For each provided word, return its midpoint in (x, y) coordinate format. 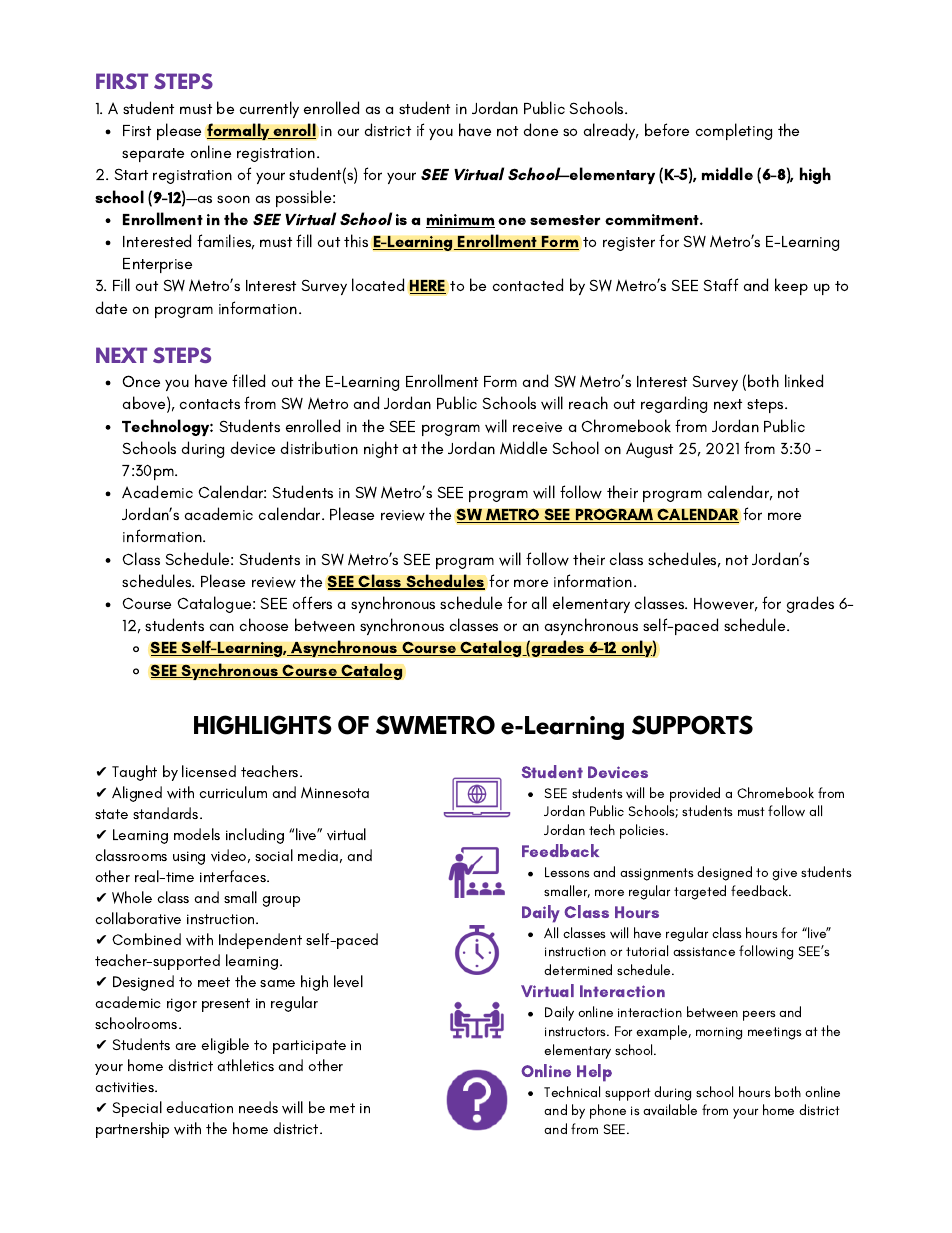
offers (312, 602)
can (222, 627)
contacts (210, 404)
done (541, 129)
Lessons (567, 872)
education (199, 1107)
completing (734, 131)
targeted (700, 892)
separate (153, 155)
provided (695, 794)
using (189, 858)
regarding (674, 404)
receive (537, 427)
